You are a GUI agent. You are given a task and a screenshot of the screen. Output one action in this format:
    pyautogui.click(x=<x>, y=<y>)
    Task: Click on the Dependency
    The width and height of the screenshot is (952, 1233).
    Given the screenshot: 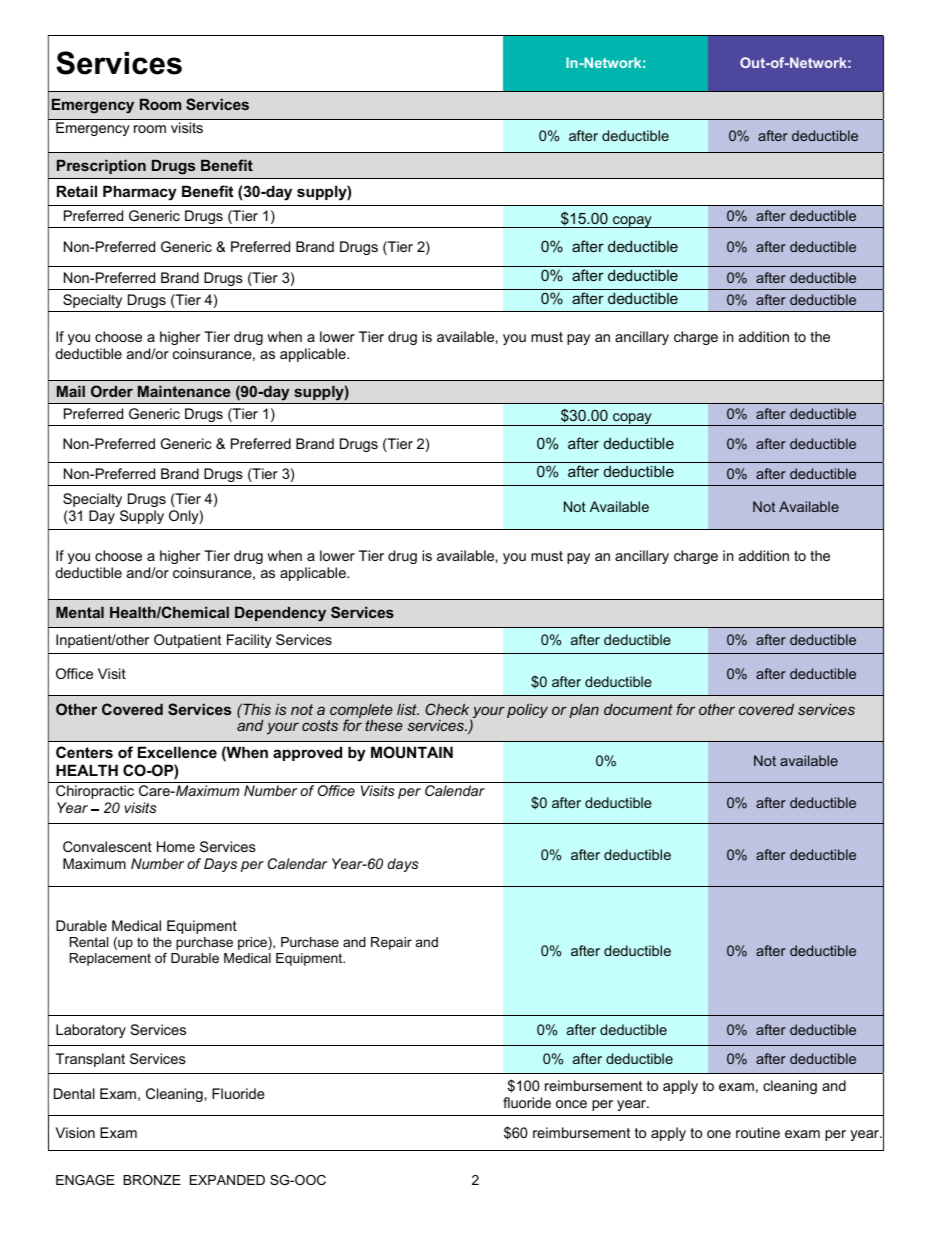 What is the action you would take?
    pyautogui.click(x=280, y=614)
